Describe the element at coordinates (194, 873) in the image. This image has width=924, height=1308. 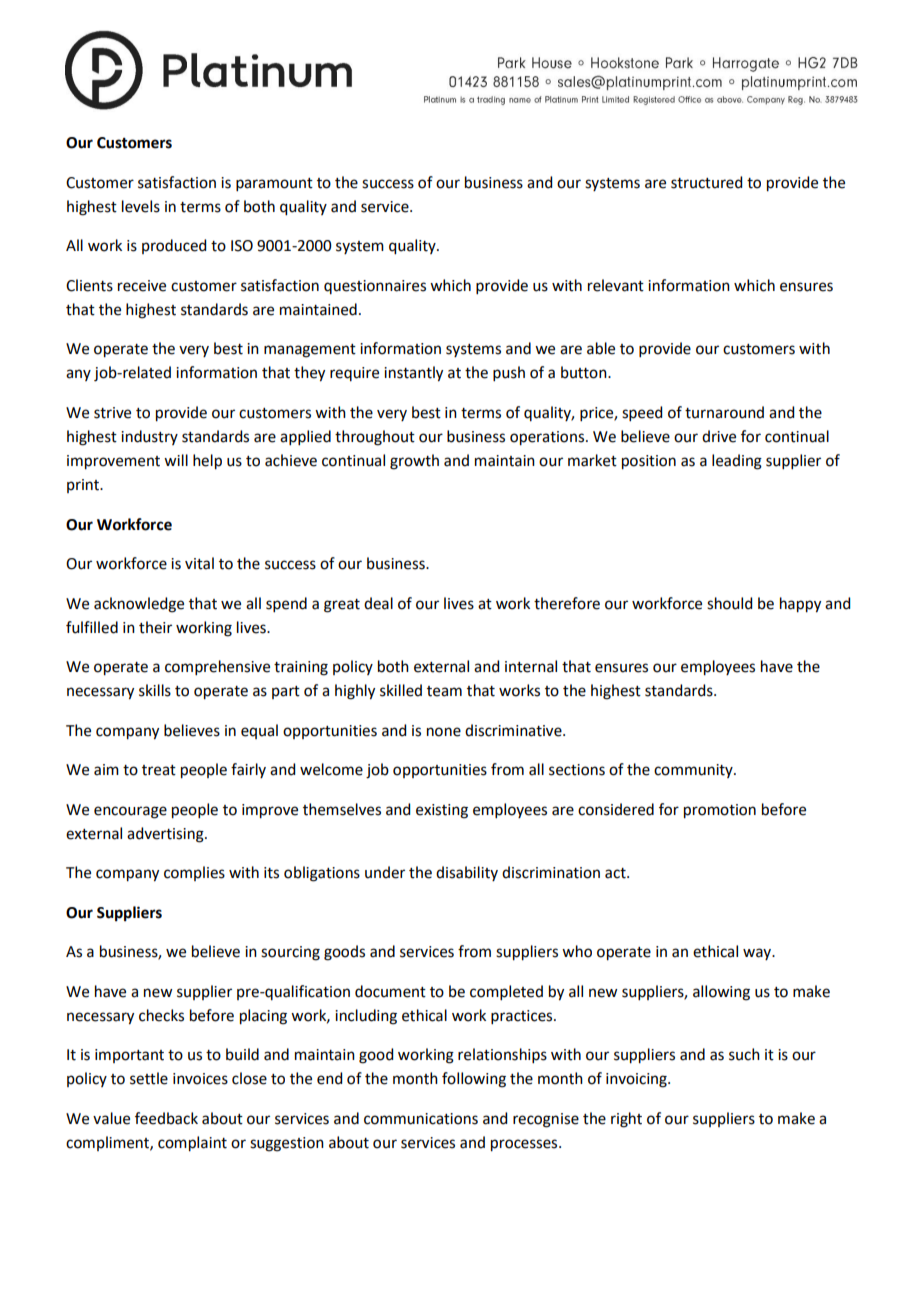
I see `complies` at that location.
